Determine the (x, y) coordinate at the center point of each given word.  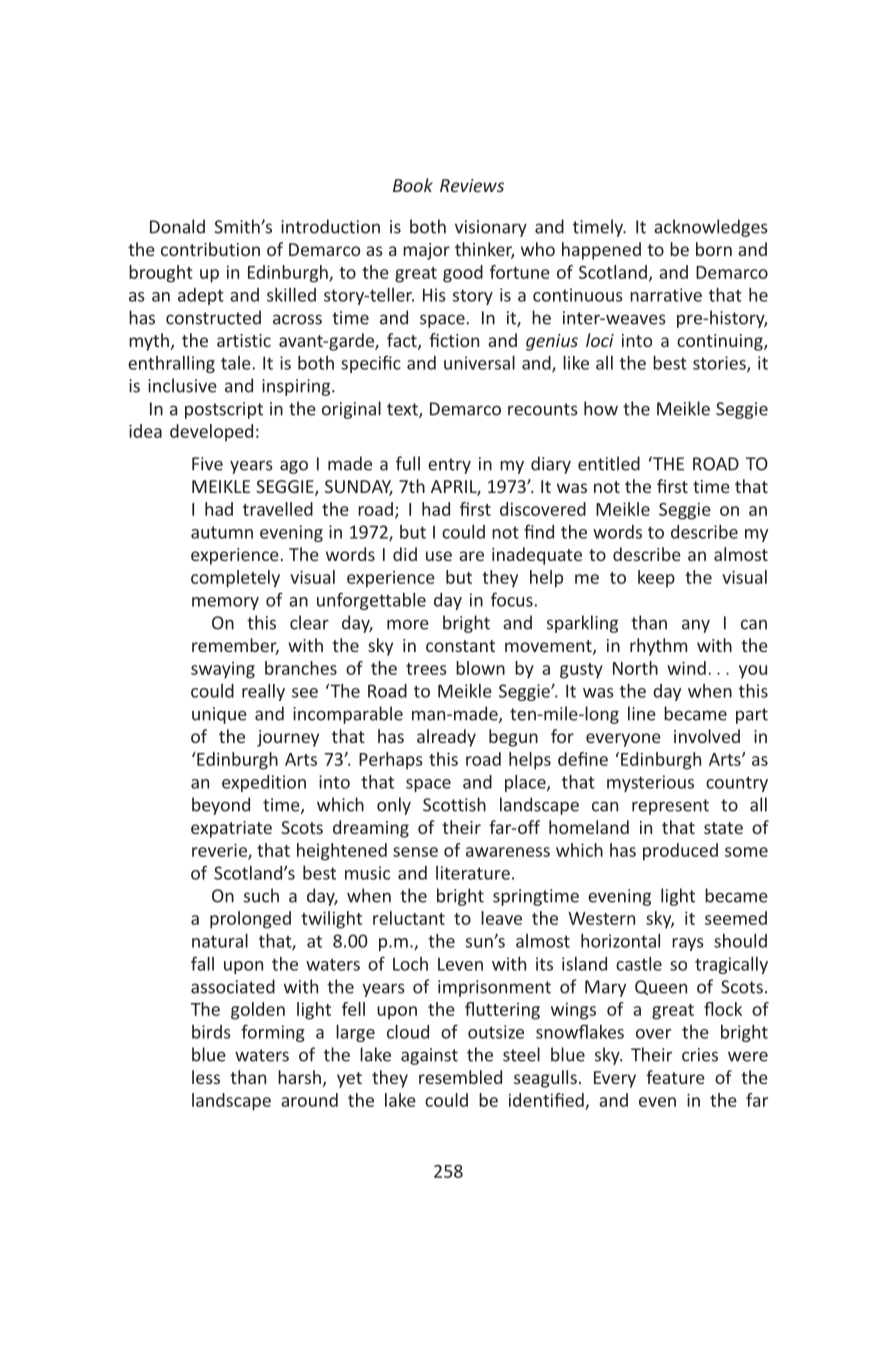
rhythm (658, 647)
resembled (460, 1077)
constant (460, 646)
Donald (177, 226)
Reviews (472, 185)
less (206, 1077)
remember (235, 646)
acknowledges (711, 228)
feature (675, 1077)
